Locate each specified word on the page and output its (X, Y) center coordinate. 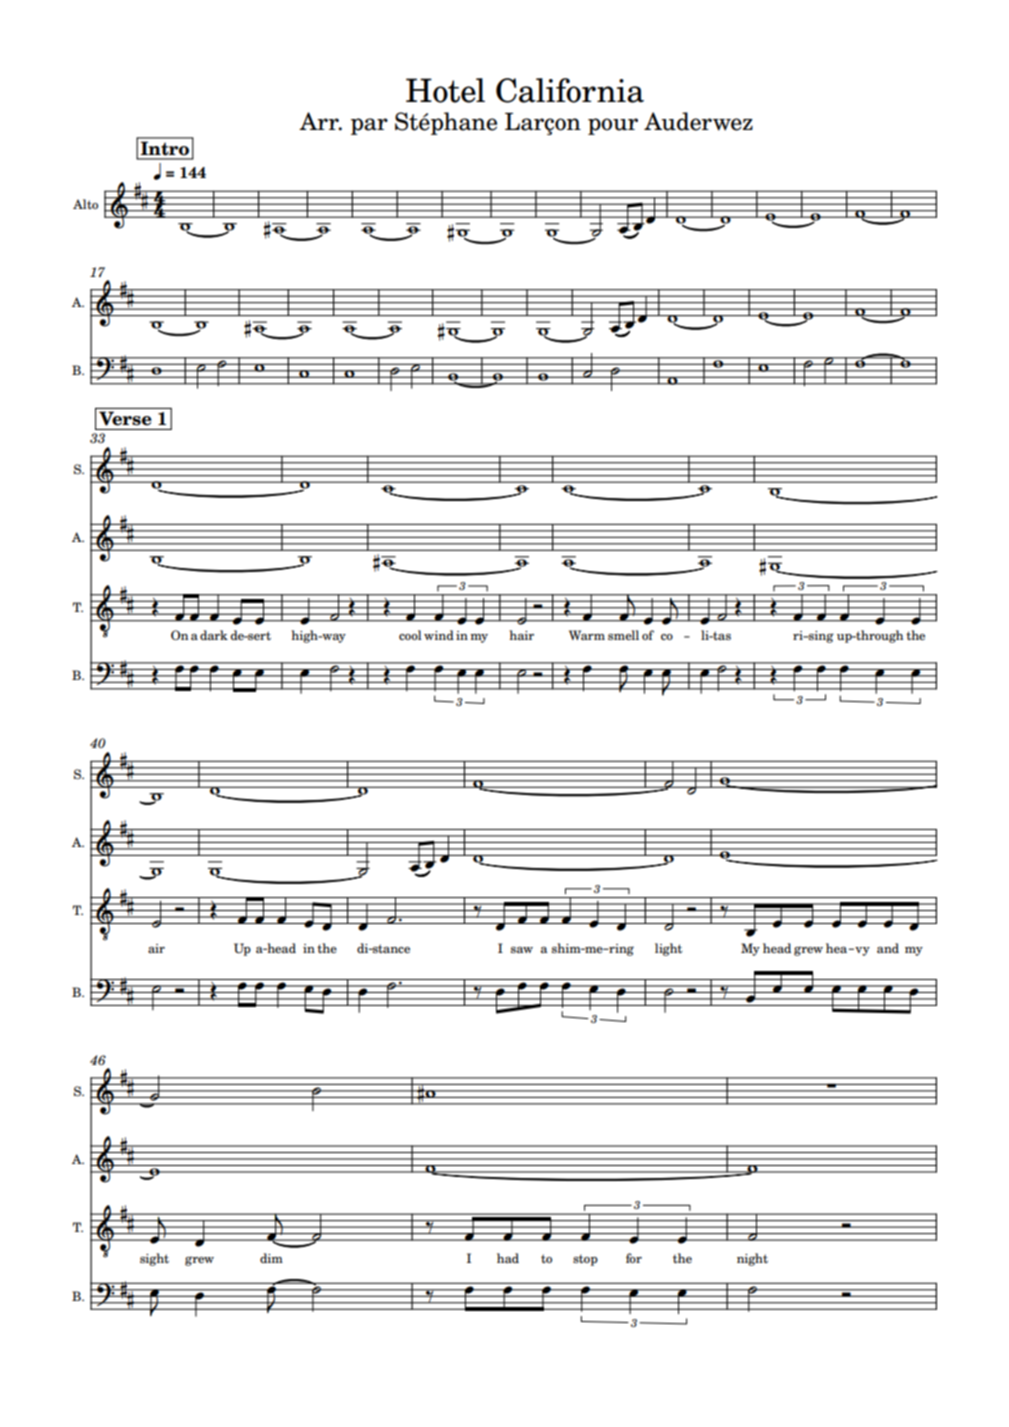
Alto (85, 204)
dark (214, 635)
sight (154, 1259)
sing (820, 637)
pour (613, 126)
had (508, 1258)
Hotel (445, 90)
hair (521, 635)
